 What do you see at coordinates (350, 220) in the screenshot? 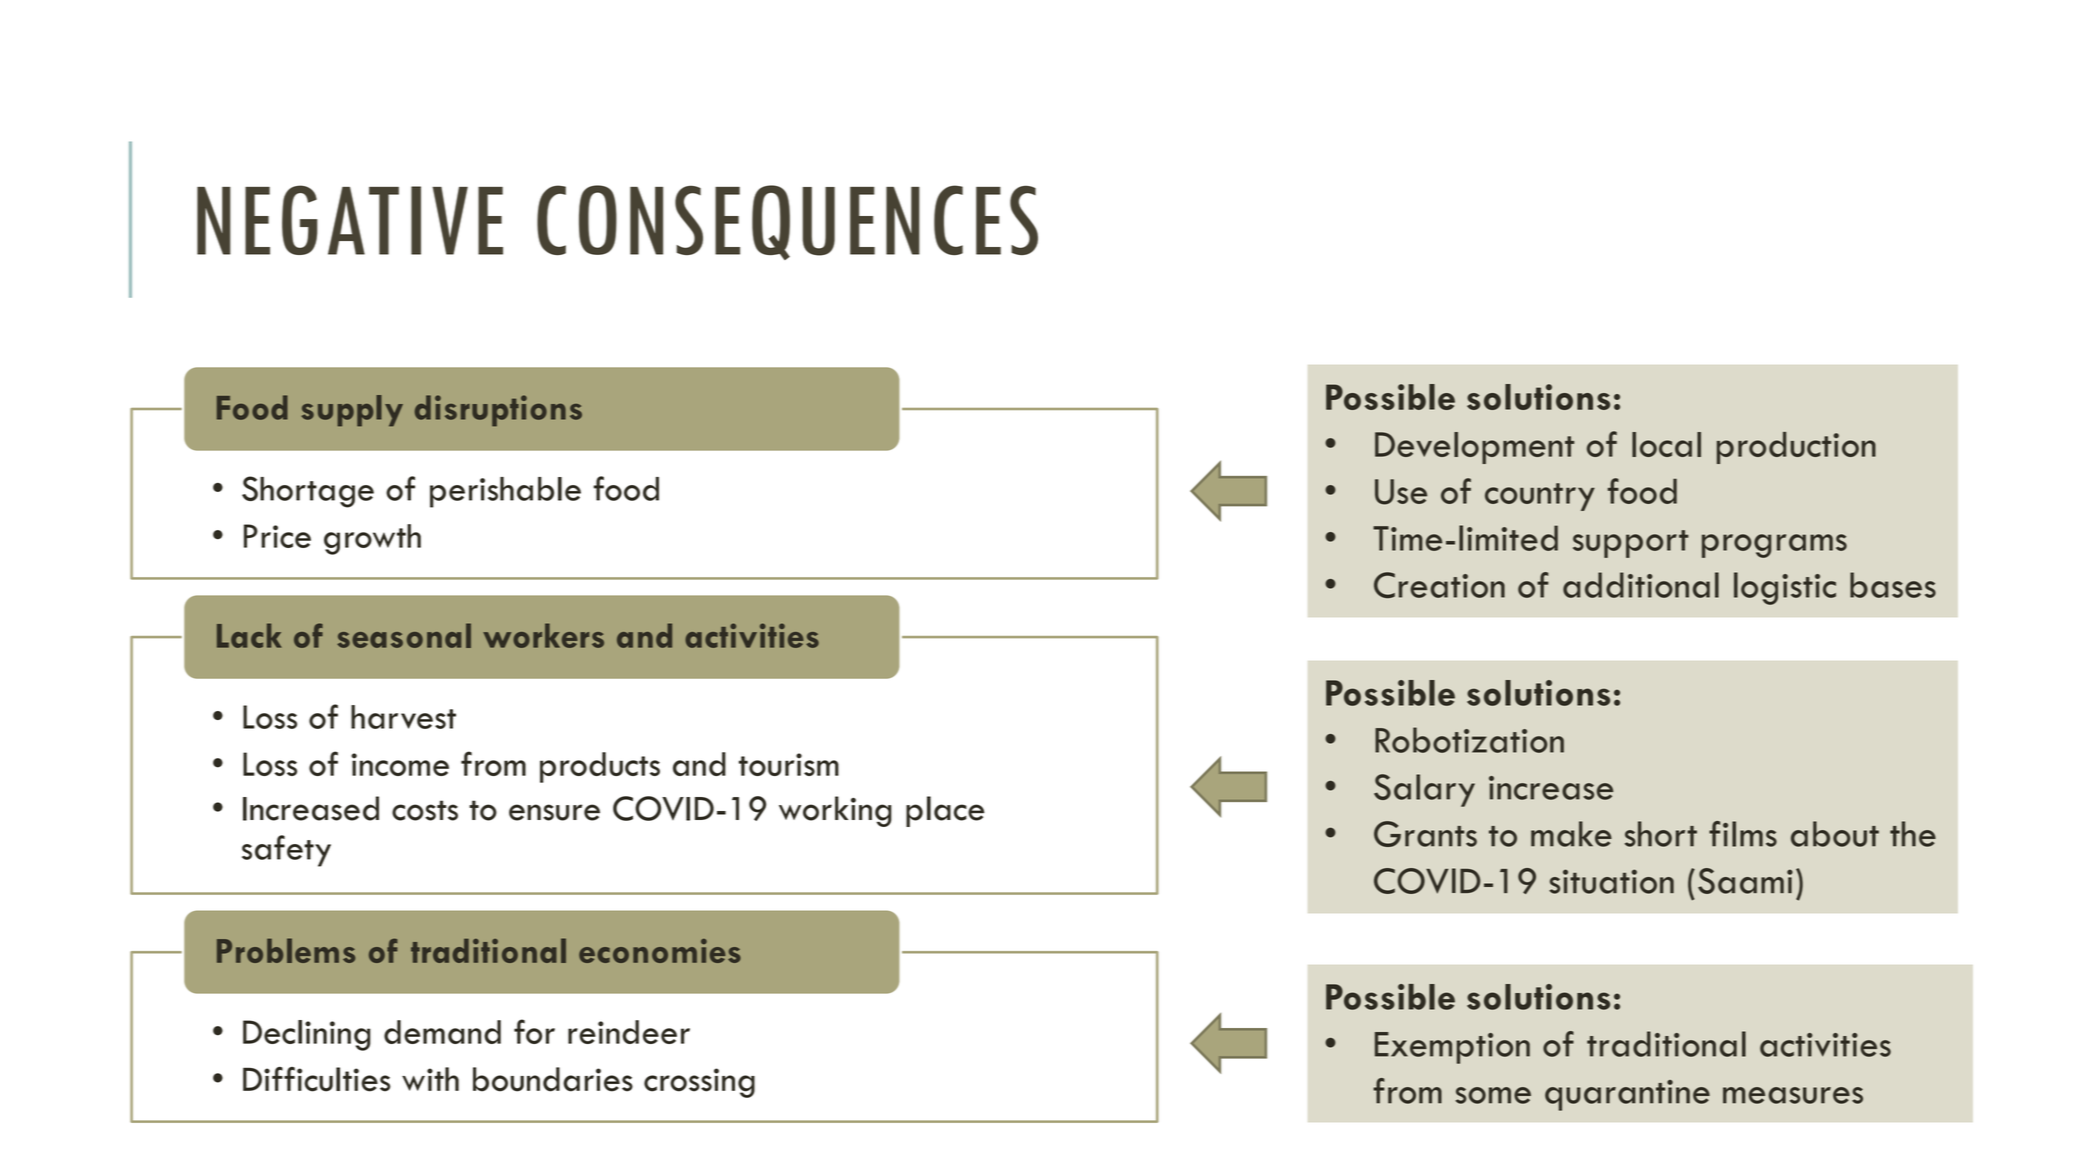
I see `NEGATIVE` at bounding box center [350, 220].
